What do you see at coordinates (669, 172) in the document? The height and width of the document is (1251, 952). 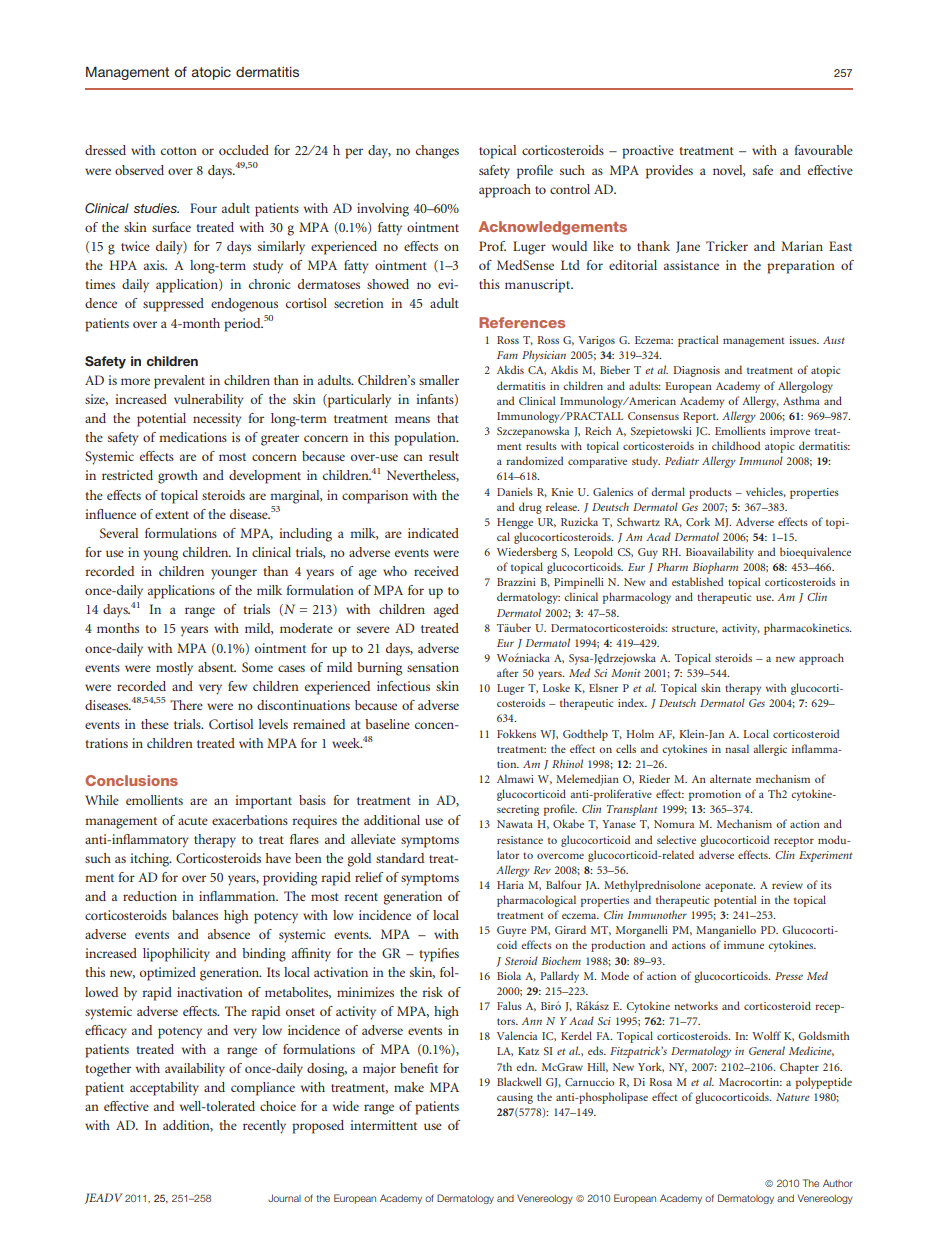 I see `provides` at bounding box center [669, 172].
